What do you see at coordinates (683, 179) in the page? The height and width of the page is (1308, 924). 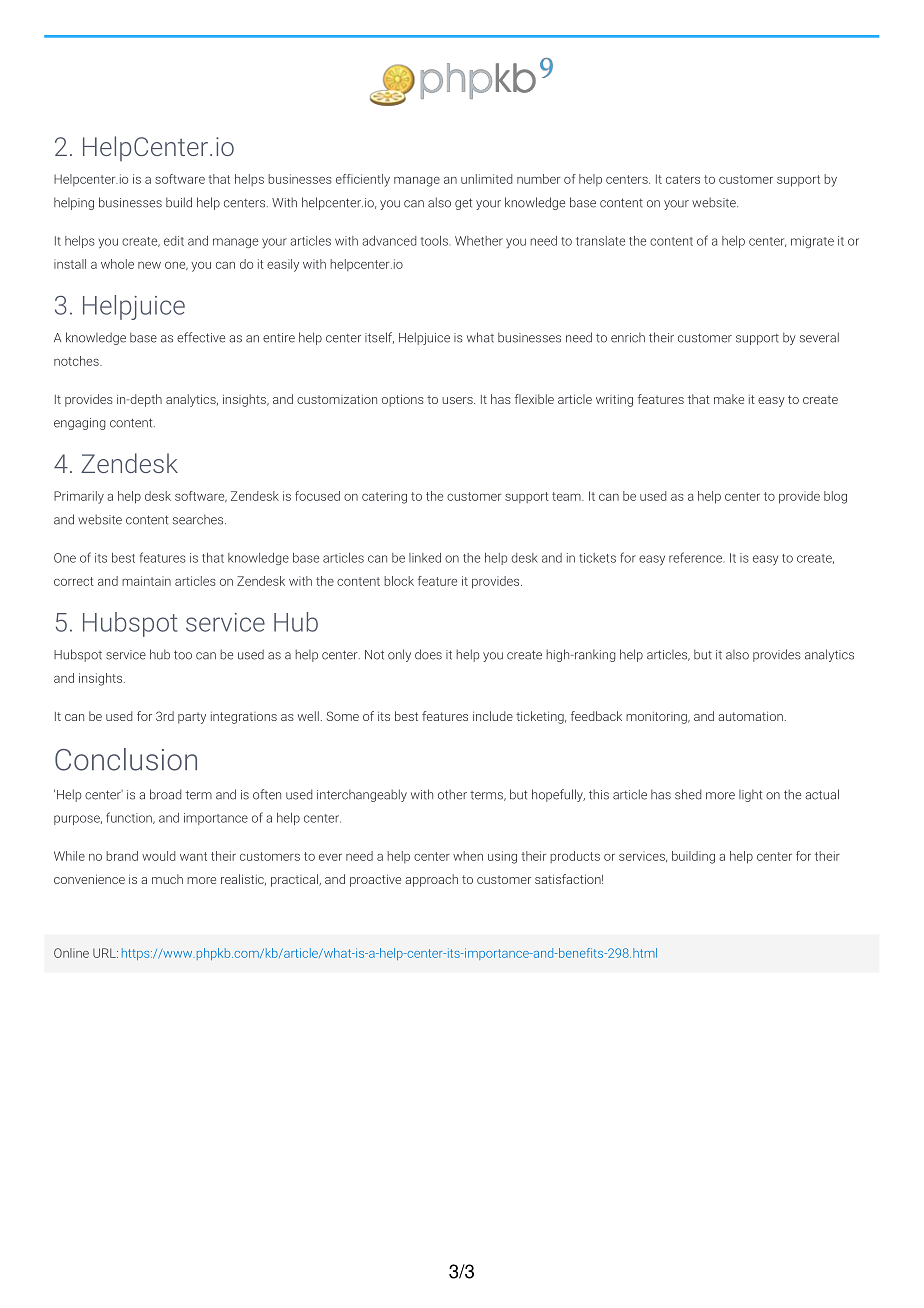 I see `caters` at bounding box center [683, 179].
